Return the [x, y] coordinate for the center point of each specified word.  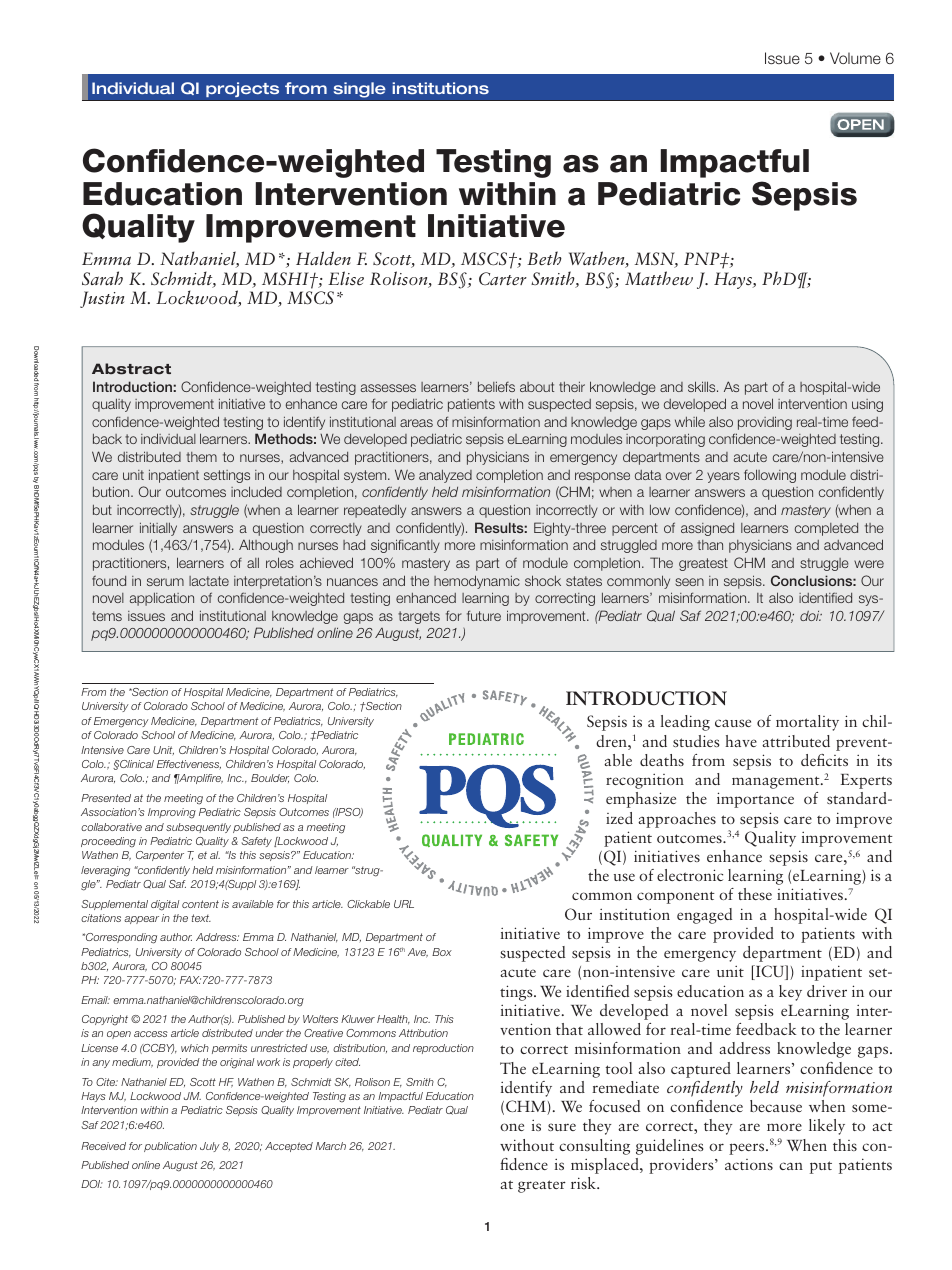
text [201, 918]
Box [442, 952]
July [210, 1147]
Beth [544, 258]
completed [826, 529]
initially [158, 529]
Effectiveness [189, 764]
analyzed [445, 476]
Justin [102, 299]
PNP [703, 258]
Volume [855, 58]
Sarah [102, 278]
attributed [796, 741]
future [484, 615]
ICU [770, 972]
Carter [503, 279]
